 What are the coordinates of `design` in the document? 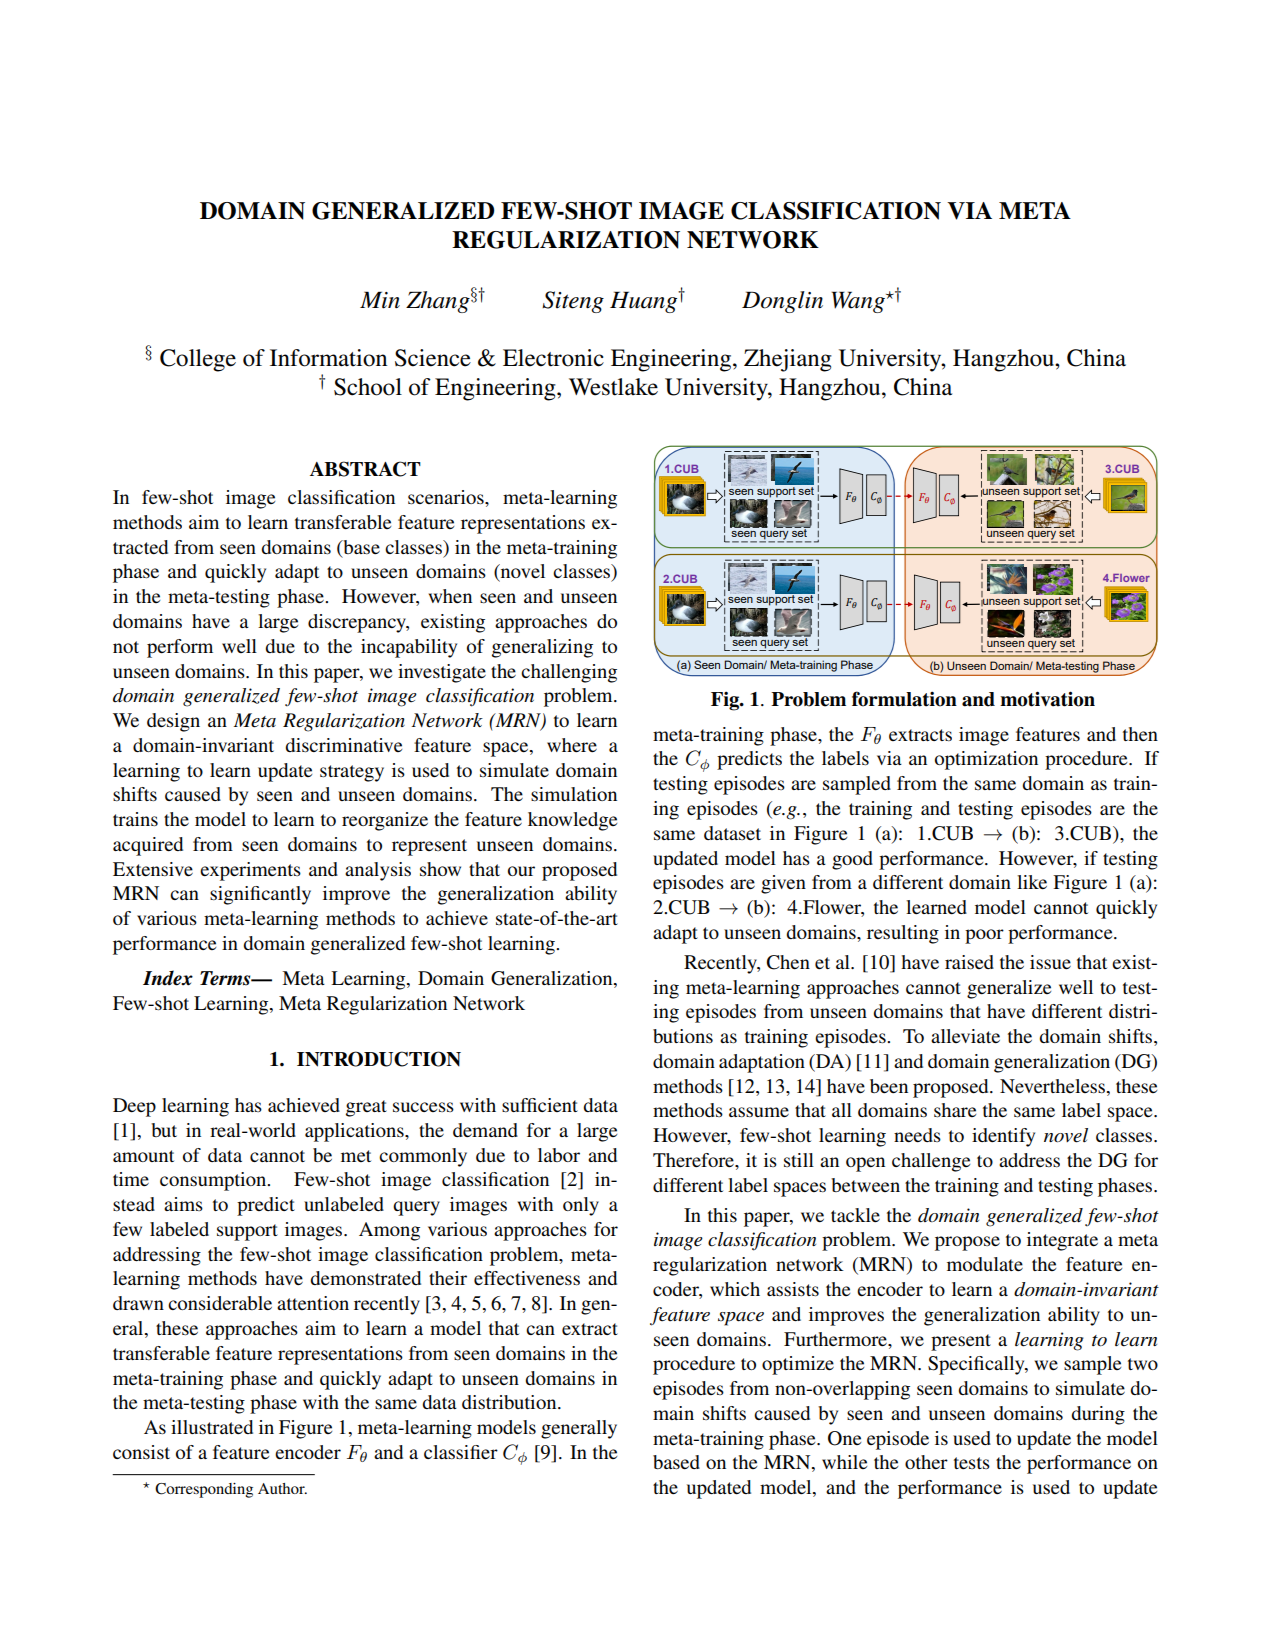 It's located at (173, 722).
